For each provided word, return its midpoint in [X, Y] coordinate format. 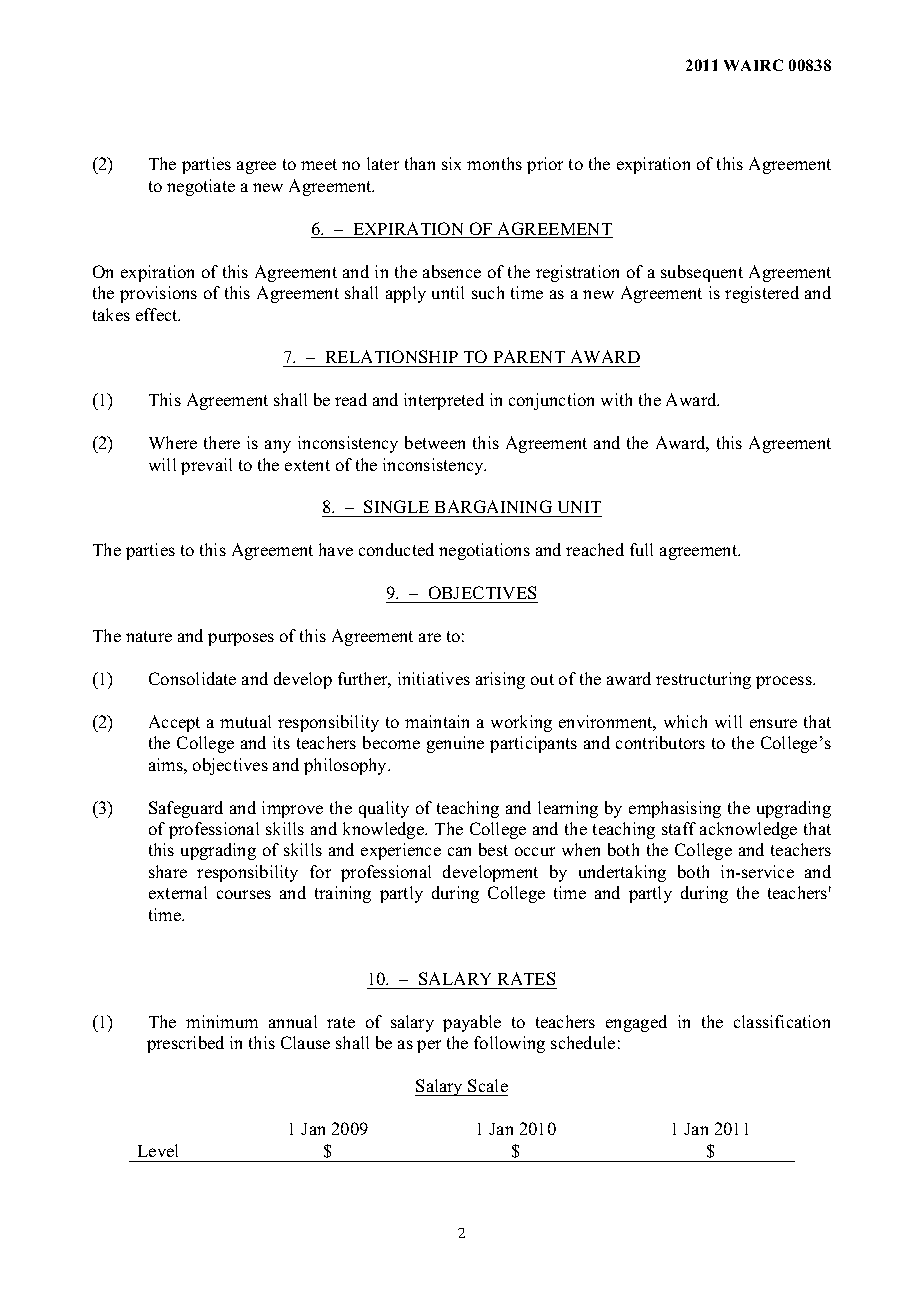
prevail [206, 466]
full [641, 549]
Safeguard [186, 809]
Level [158, 1150]
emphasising [675, 809]
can [459, 851]
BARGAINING [494, 508]
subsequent [702, 273]
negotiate [201, 187]
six [451, 163]
